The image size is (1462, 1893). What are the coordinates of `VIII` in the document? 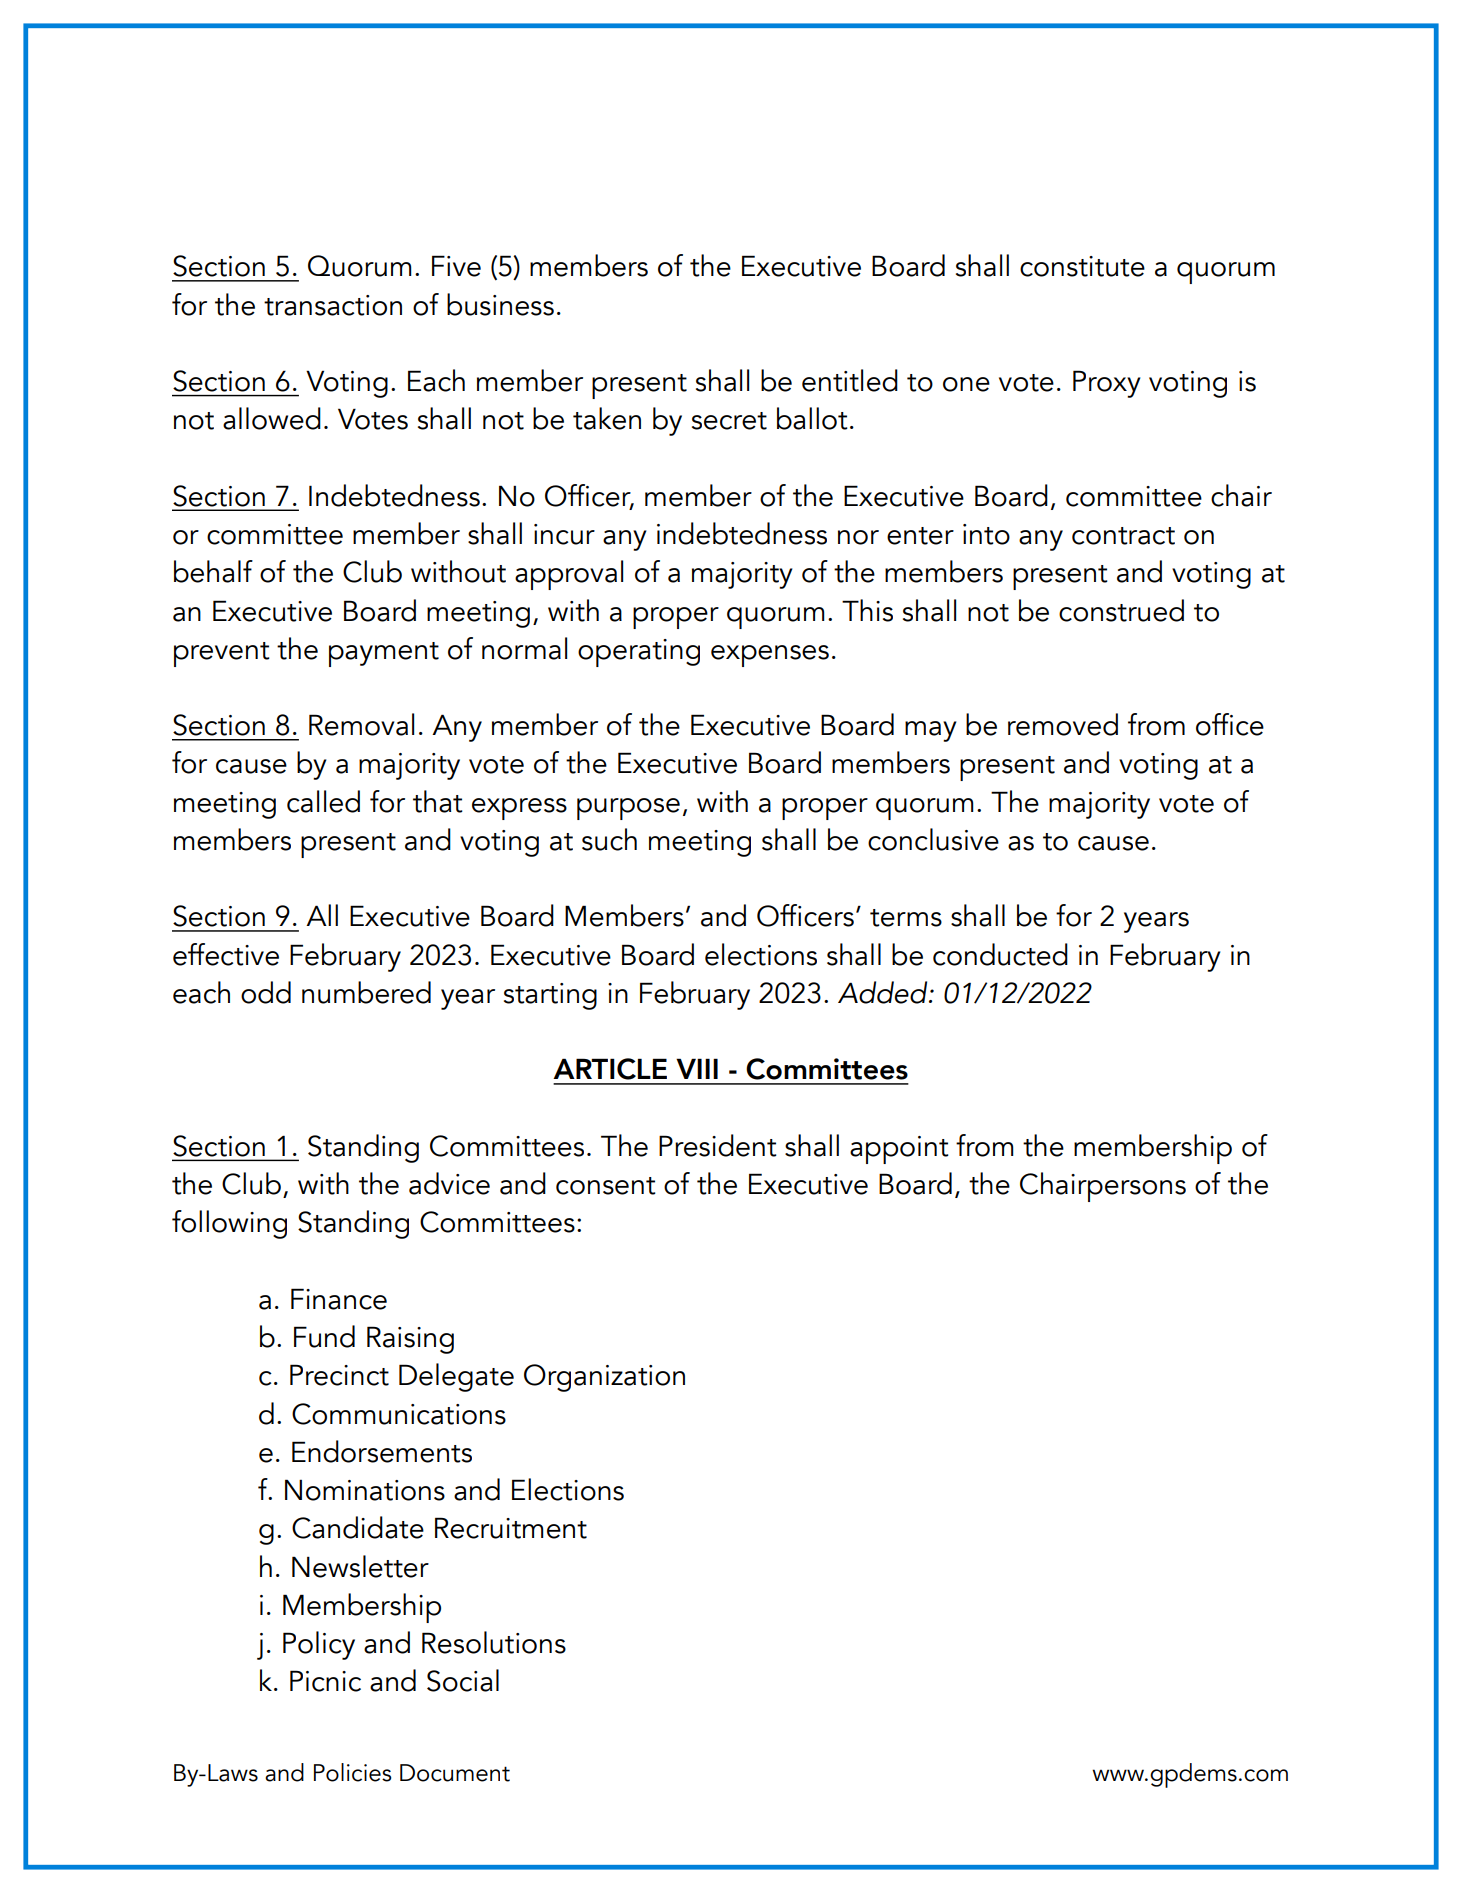 It's located at (697, 1068).
